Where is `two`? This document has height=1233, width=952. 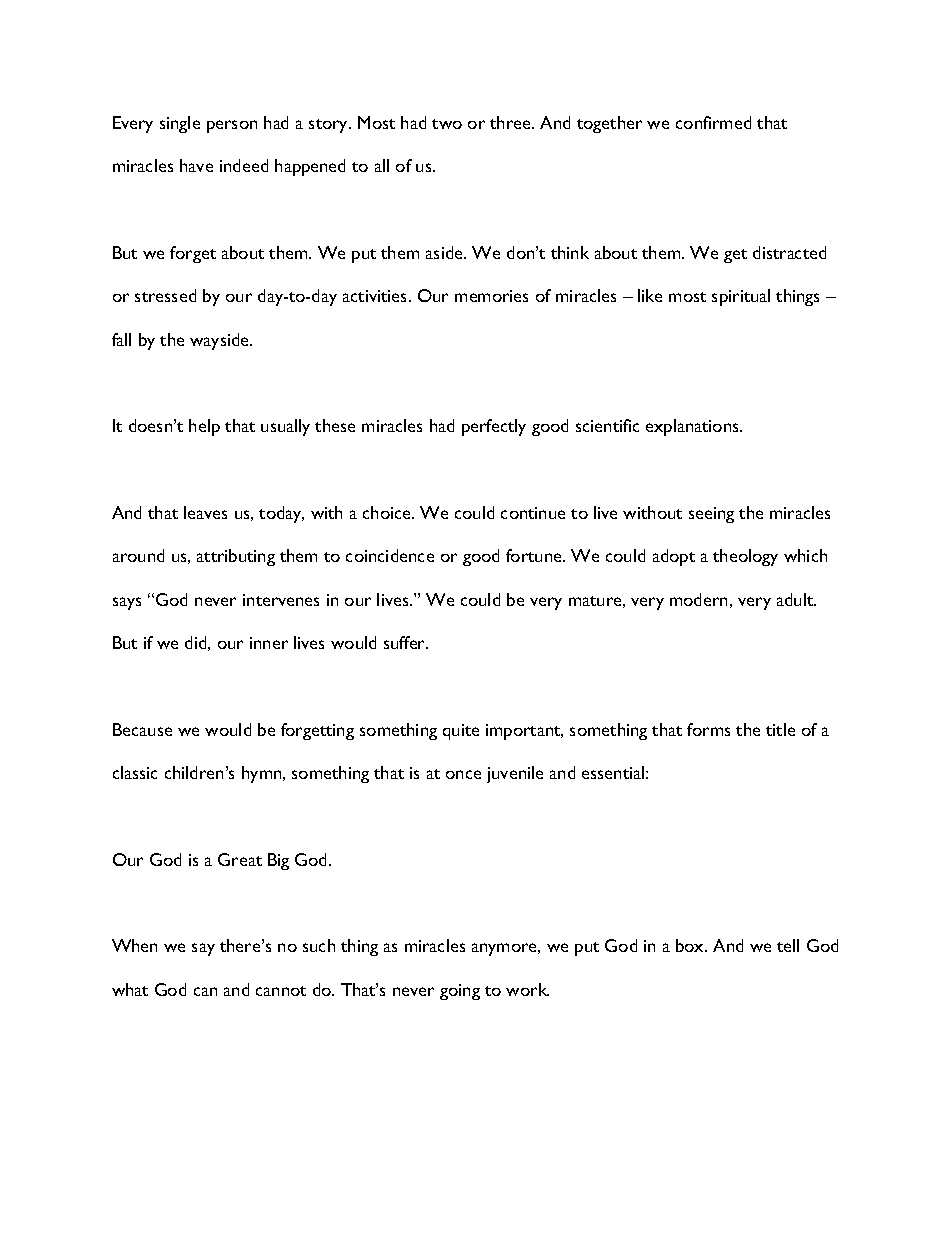
two is located at coordinates (447, 124).
